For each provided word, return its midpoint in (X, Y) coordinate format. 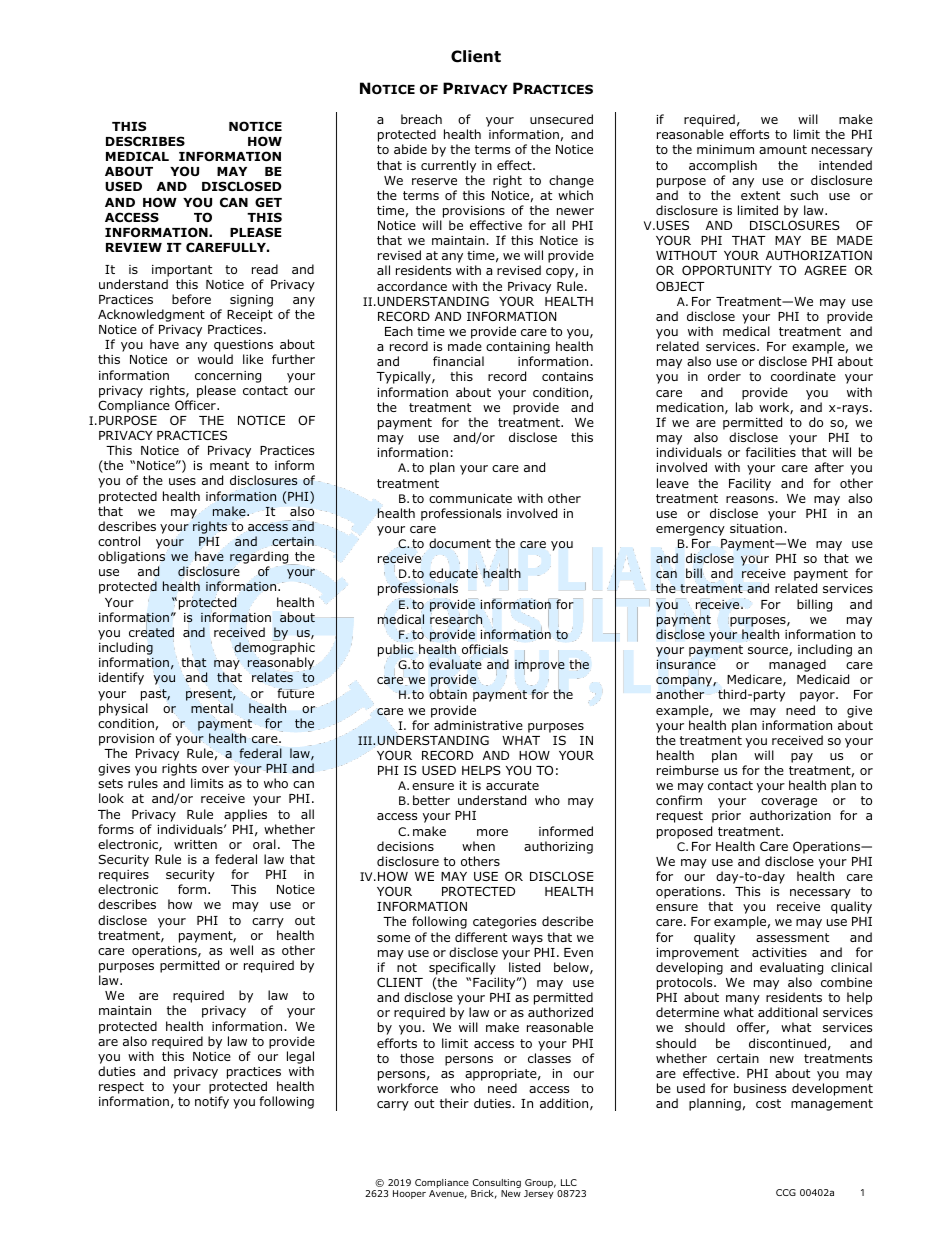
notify (212, 1102)
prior (726, 817)
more (492, 832)
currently (448, 166)
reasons (751, 499)
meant (229, 465)
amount (783, 149)
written (195, 844)
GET (268, 202)
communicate (470, 498)
